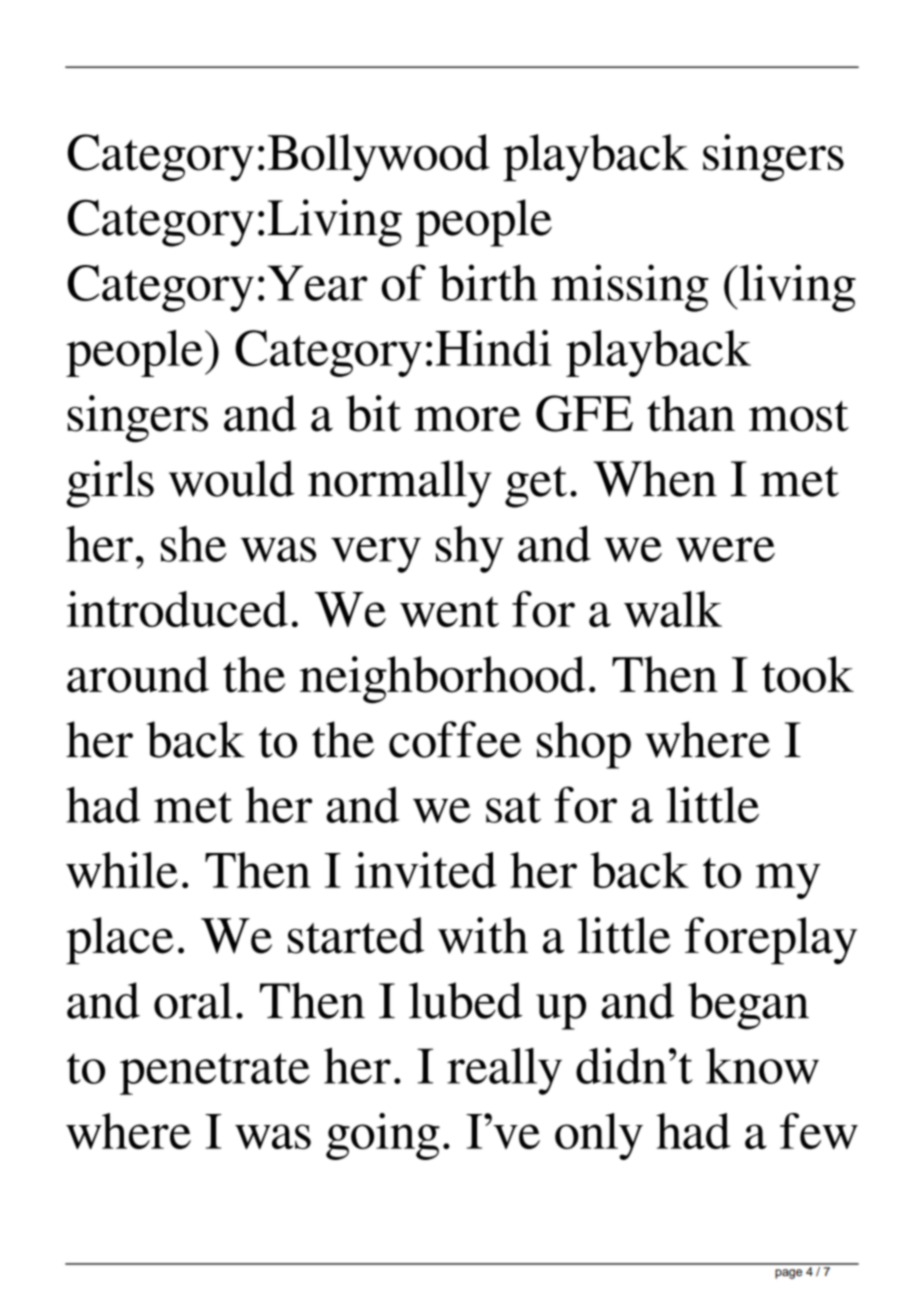 The height and width of the screenshot is (1308, 924). Describe the element at coordinates (120, 940) in the screenshot. I see `place` at that location.
